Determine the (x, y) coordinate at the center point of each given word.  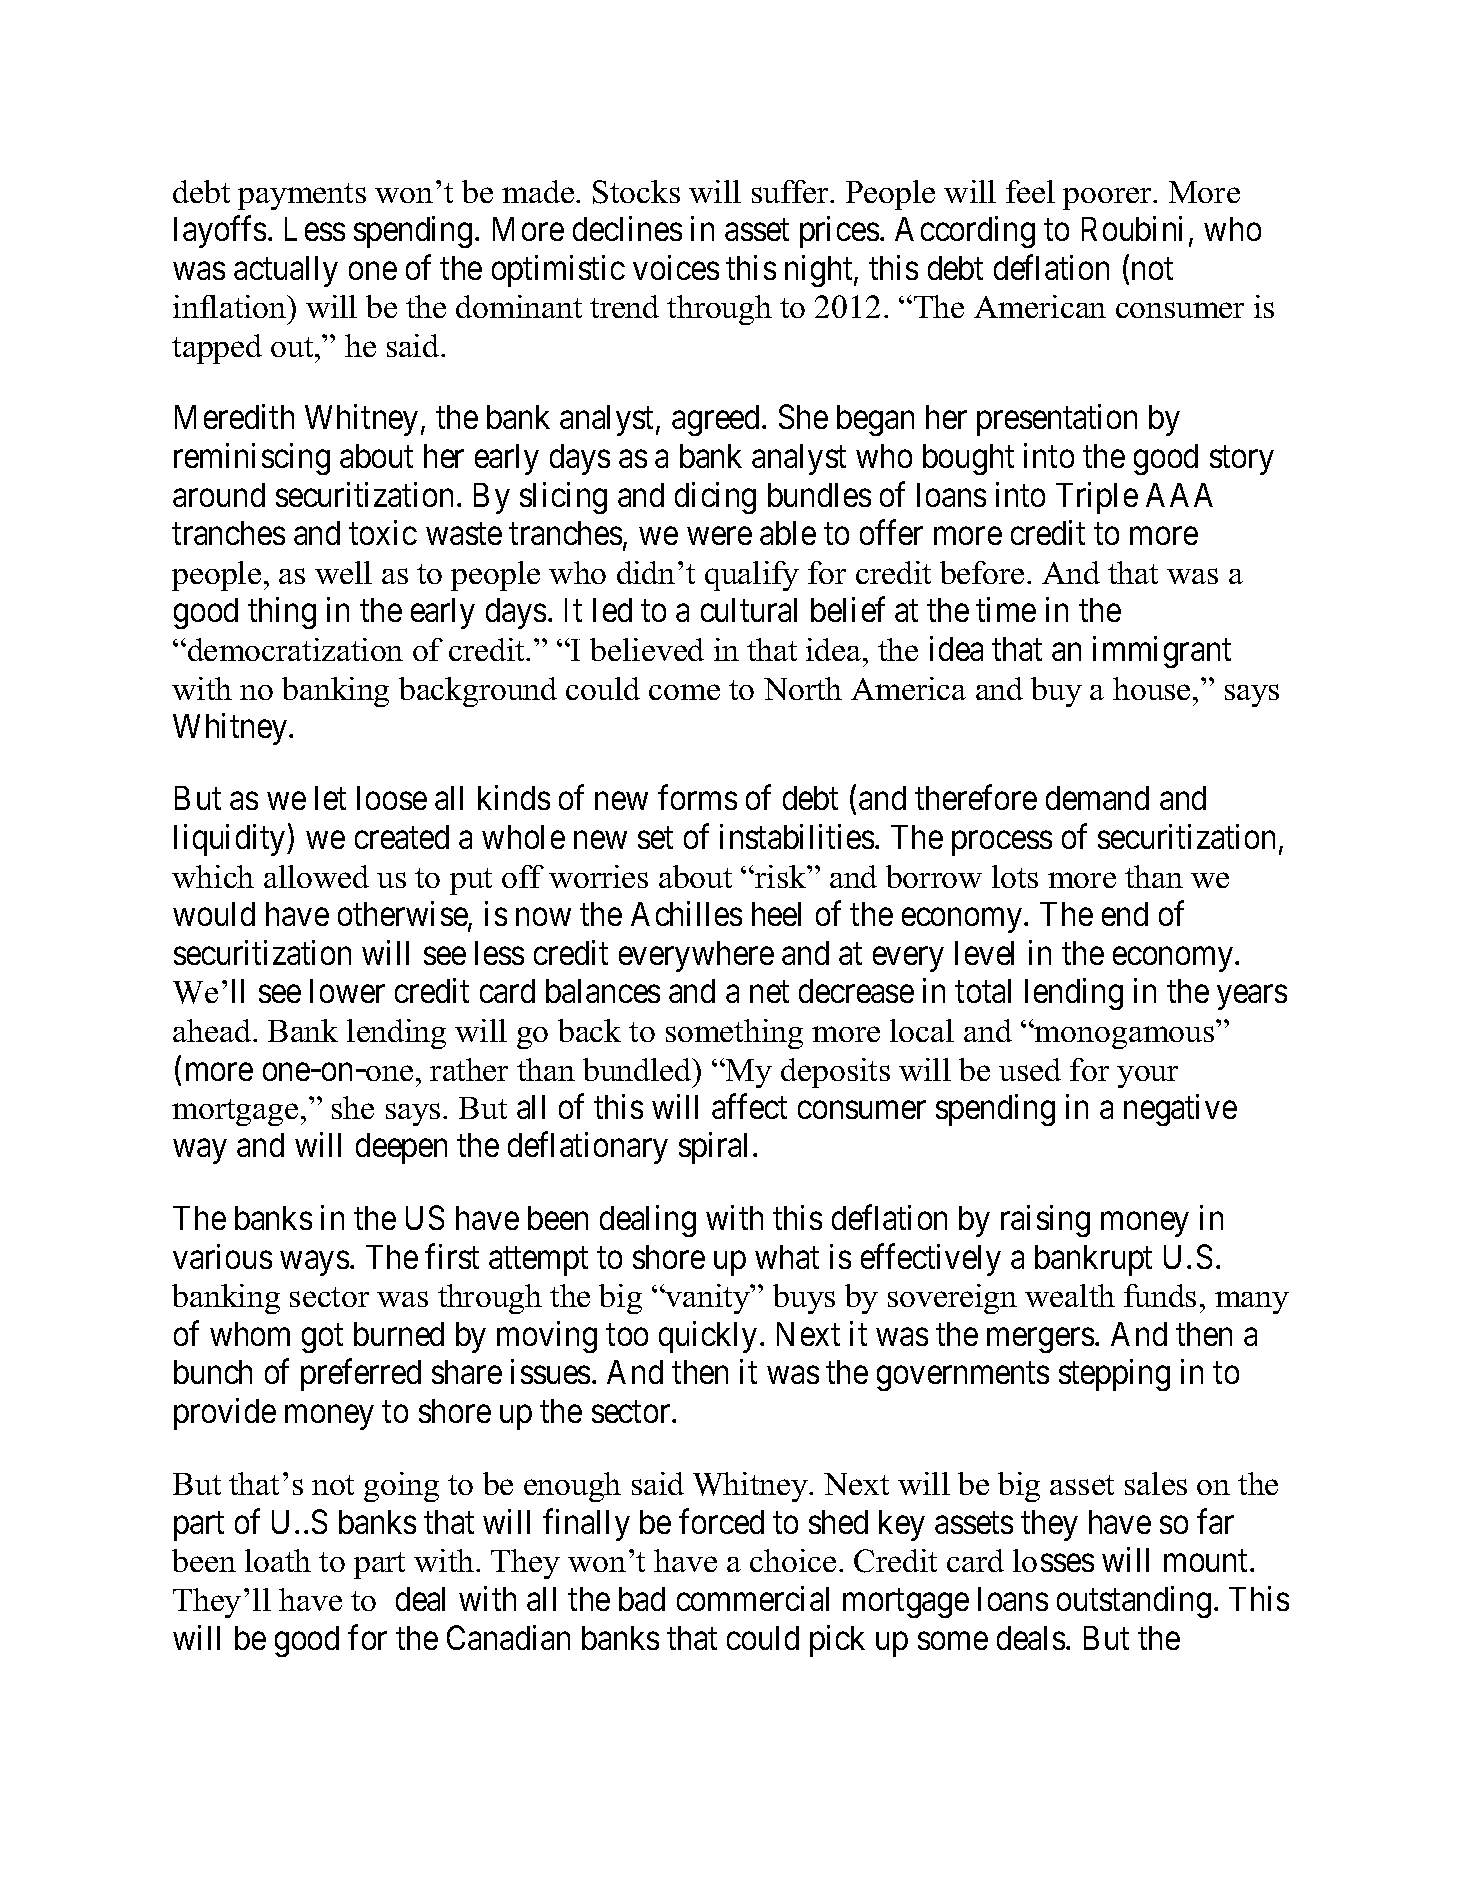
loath (278, 1560)
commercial (753, 1598)
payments (302, 196)
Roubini (1132, 228)
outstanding (1134, 1602)
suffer (791, 191)
